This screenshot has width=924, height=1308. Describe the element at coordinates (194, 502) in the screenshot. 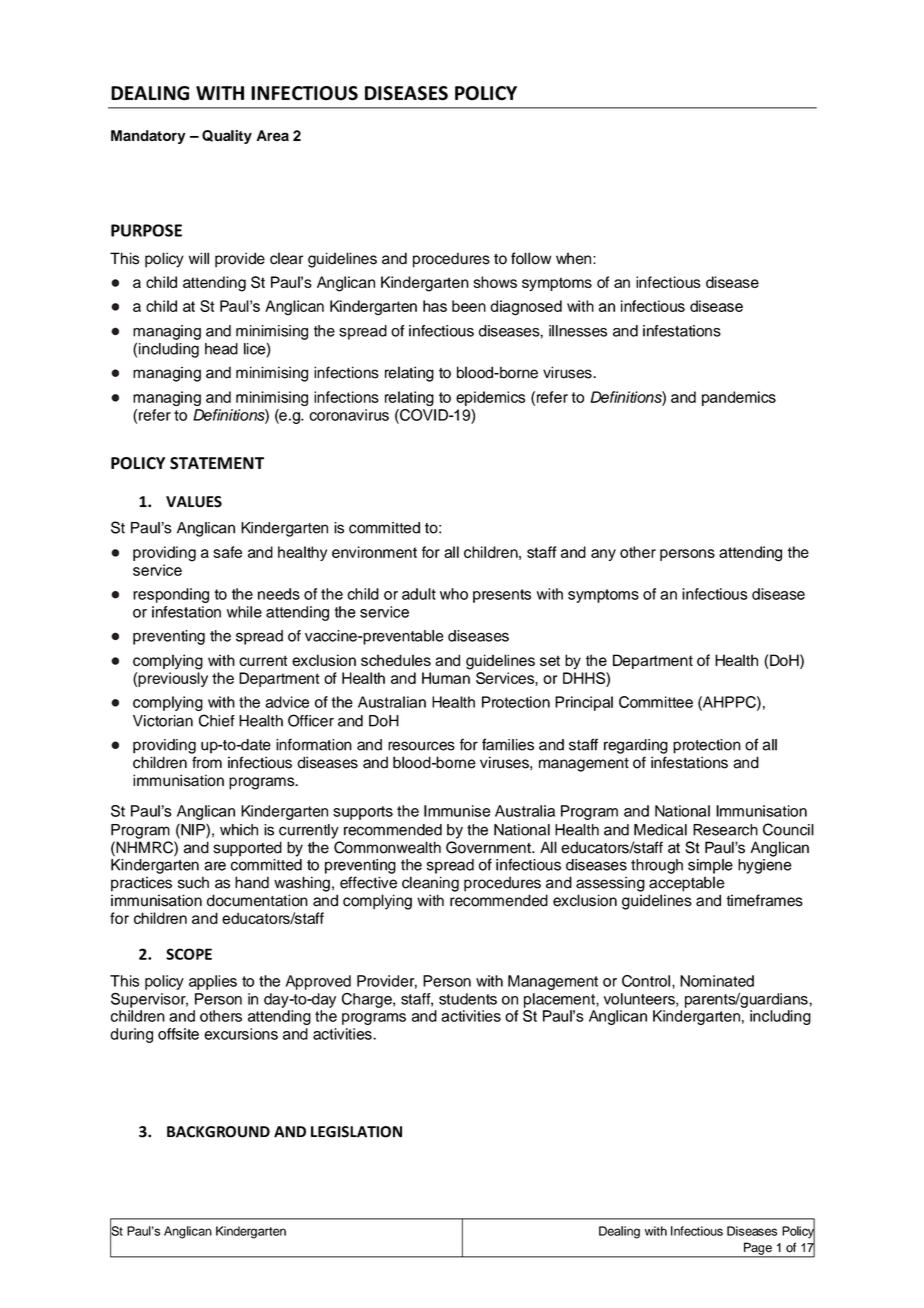

I see `VALUES` at that location.
